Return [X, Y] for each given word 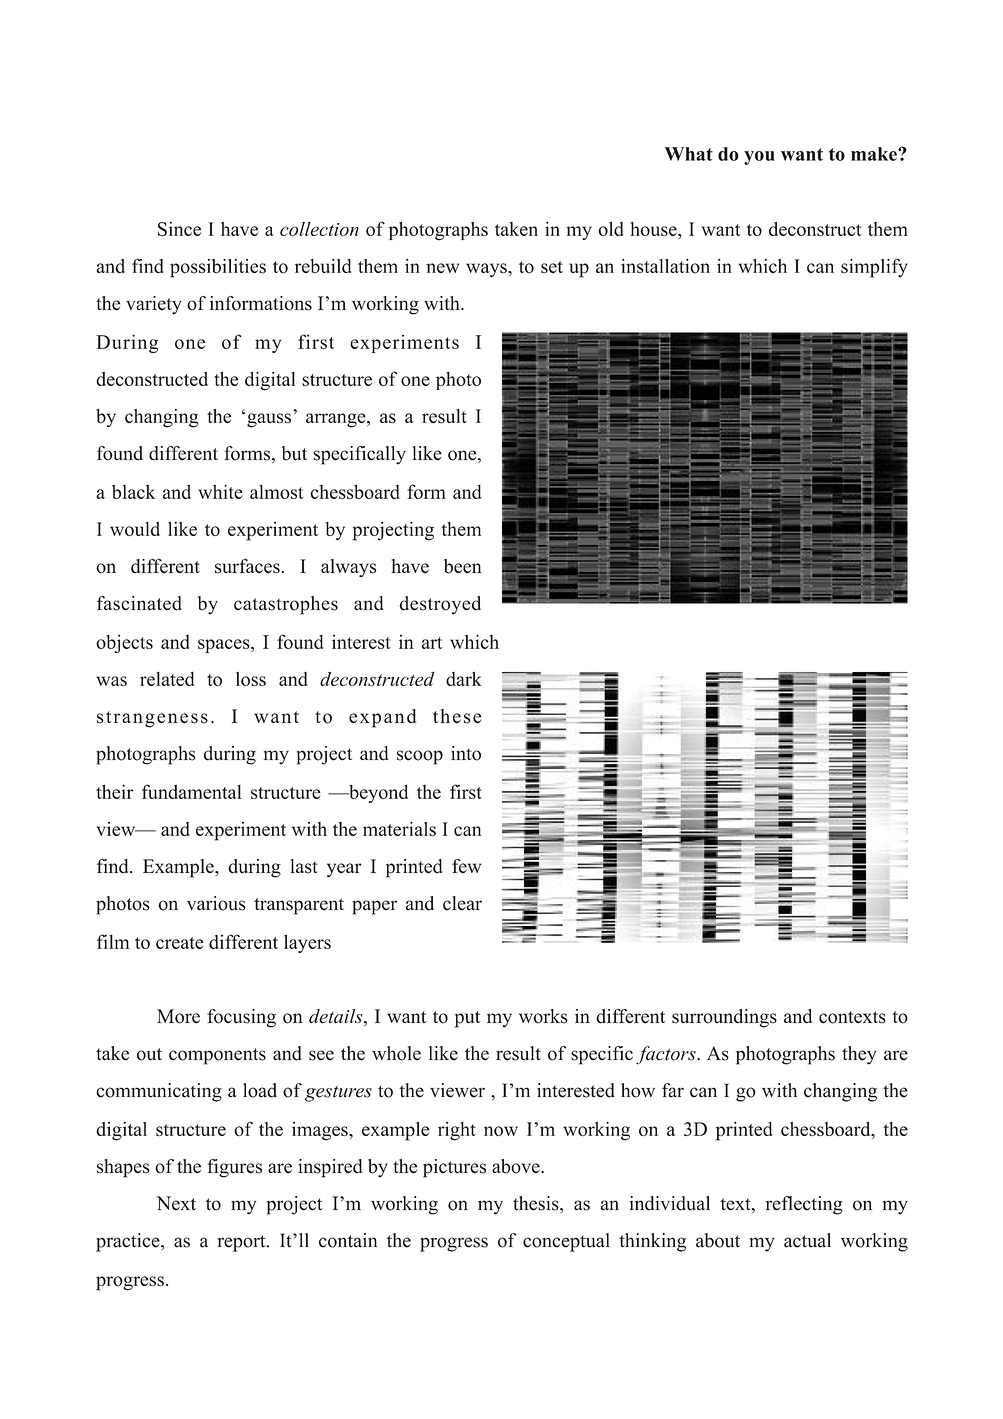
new [442, 268]
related [167, 679]
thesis [537, 1204]
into [466, 753]
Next [176, 1203]
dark [464, 679]
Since [179, 229]
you [759, 158]
